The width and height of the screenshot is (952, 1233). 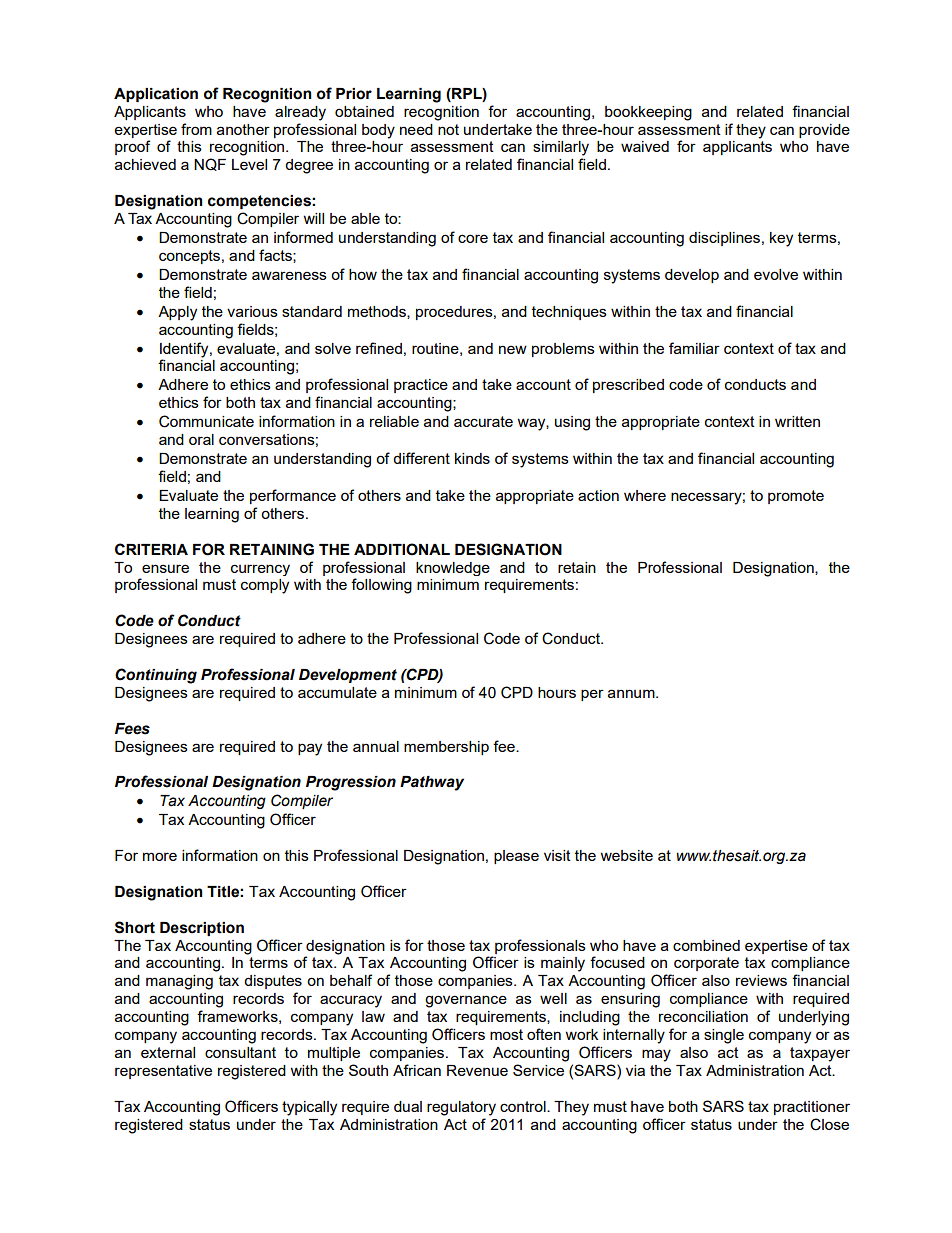 What do you see at coordinates (824, 131) in the screenshot?
I see `provide` at bounding box center [824, 131].
